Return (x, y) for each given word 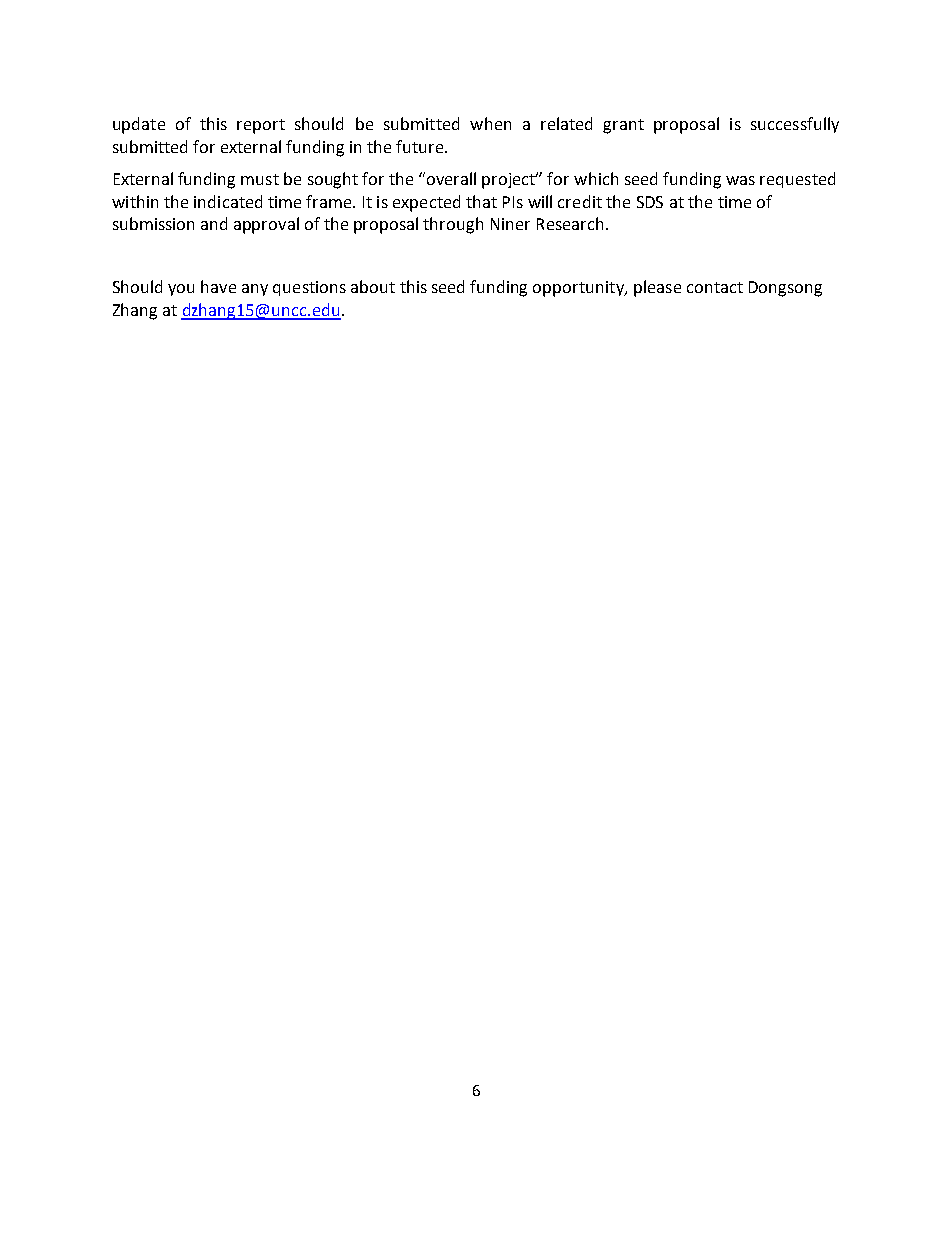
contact (715, 287)
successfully (795, 125)
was (740, 180)
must (260, 179)
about (373, 286)
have (218, 286)
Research (570, 223)
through (453, 225)
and (214, 223)
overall (451, 178)
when (490, 123)
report (261, 126)
